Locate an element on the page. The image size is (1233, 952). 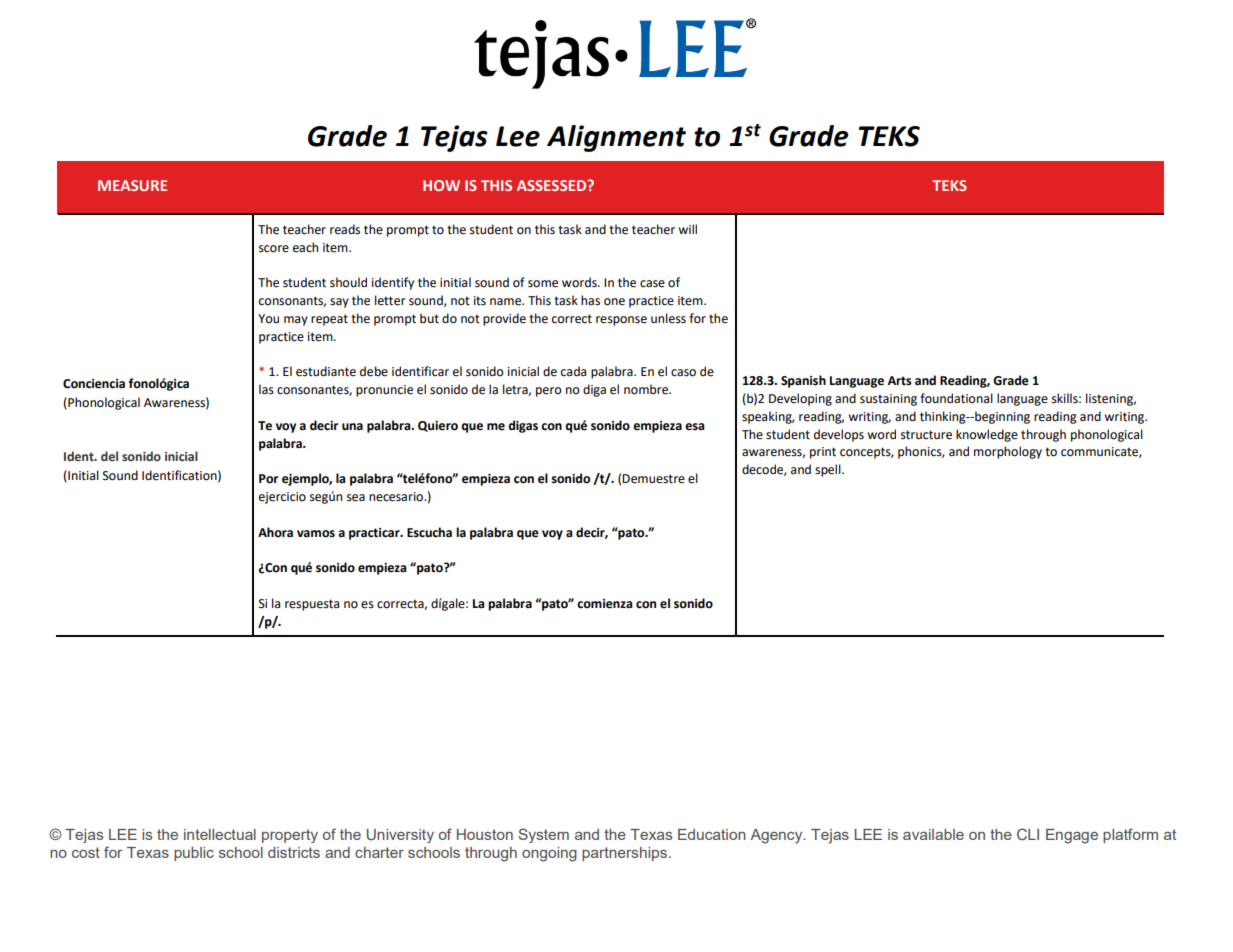
Escucha is located at coordinates (429, 532).
